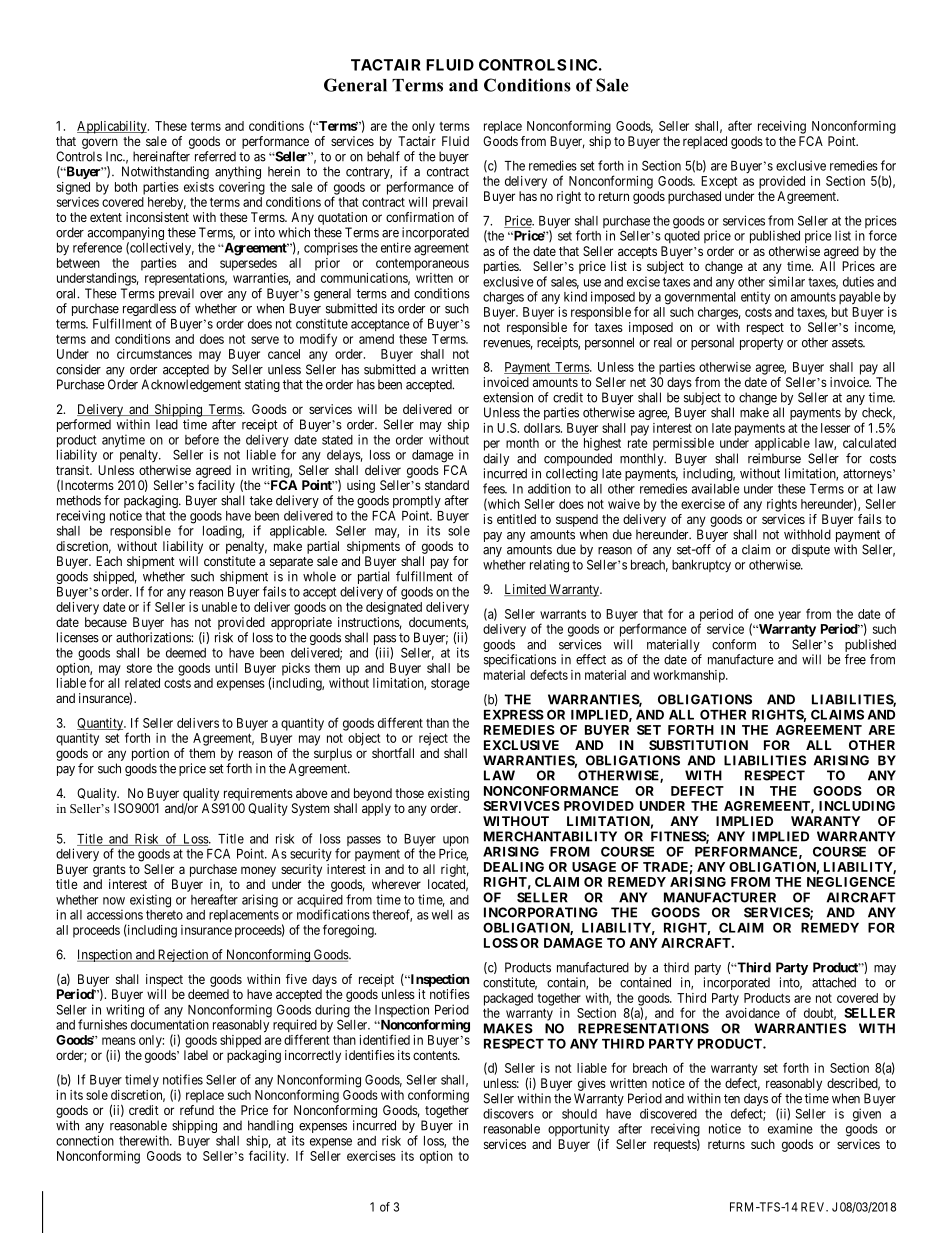 The image size is (952, 1233). I want to click on reimburse, so click(774, 458).
